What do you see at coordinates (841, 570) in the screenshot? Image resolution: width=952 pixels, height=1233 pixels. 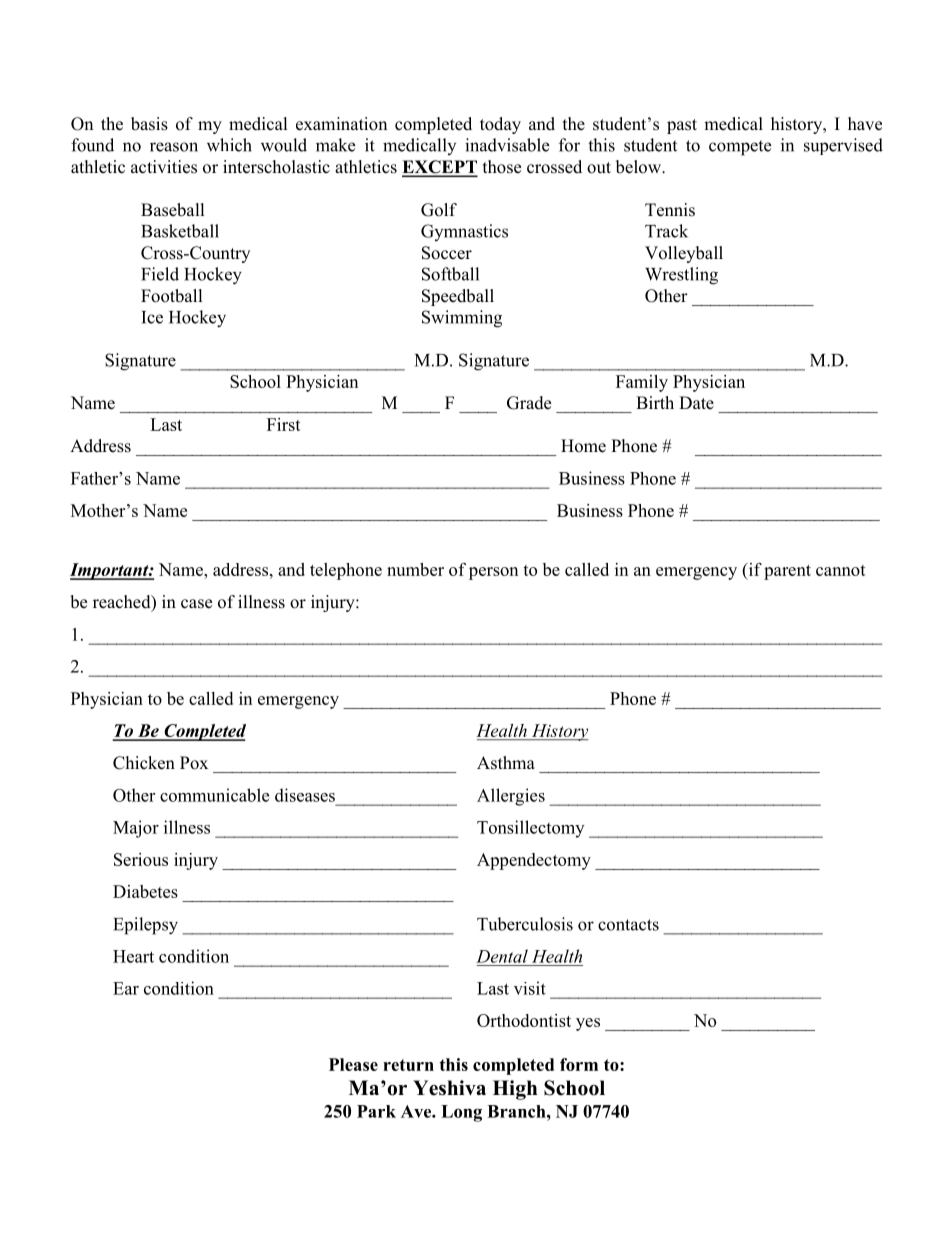 I see `cannot` at bounding box center [841, 570].
